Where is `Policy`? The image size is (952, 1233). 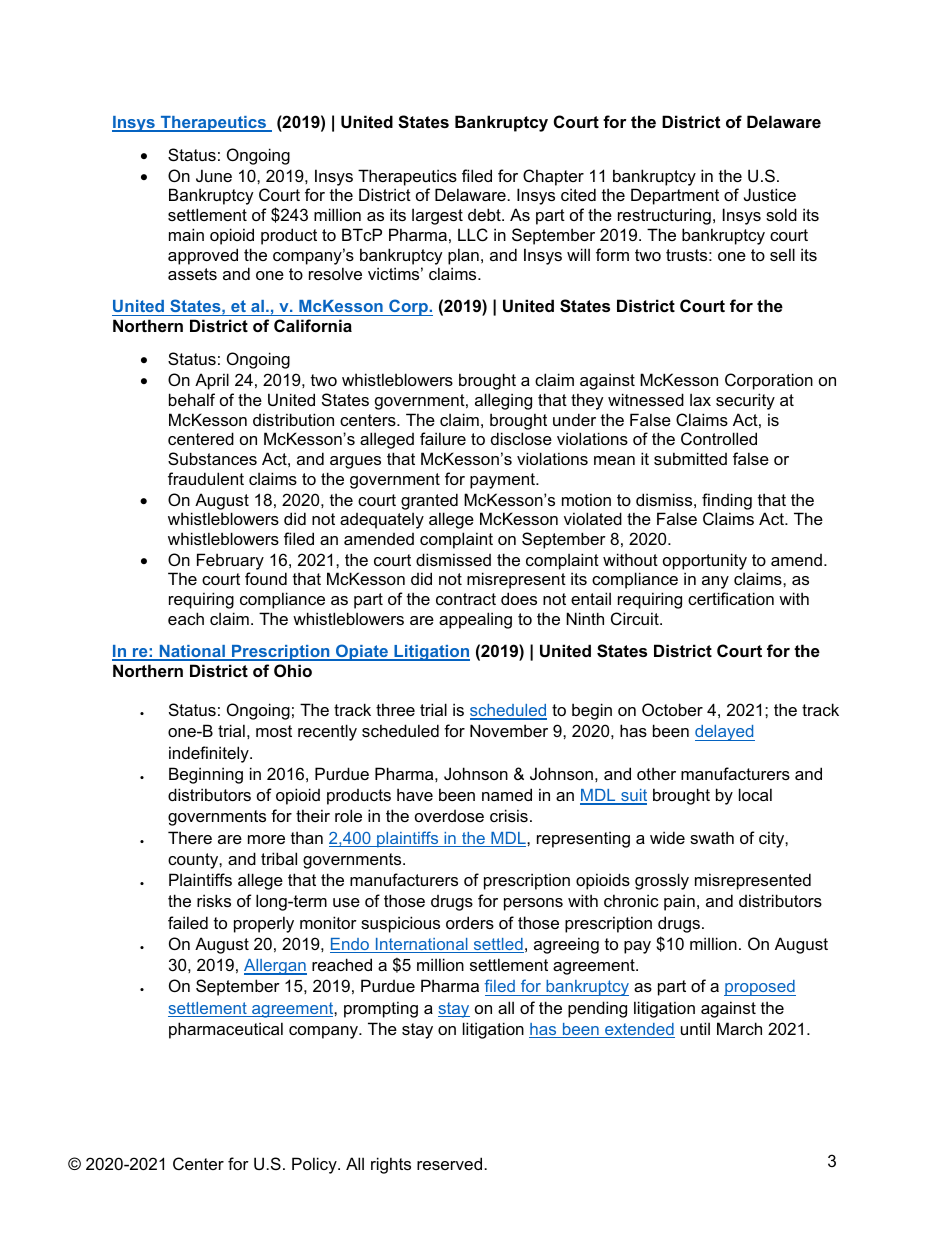
Policy is located at coordinates (315, 1165).
